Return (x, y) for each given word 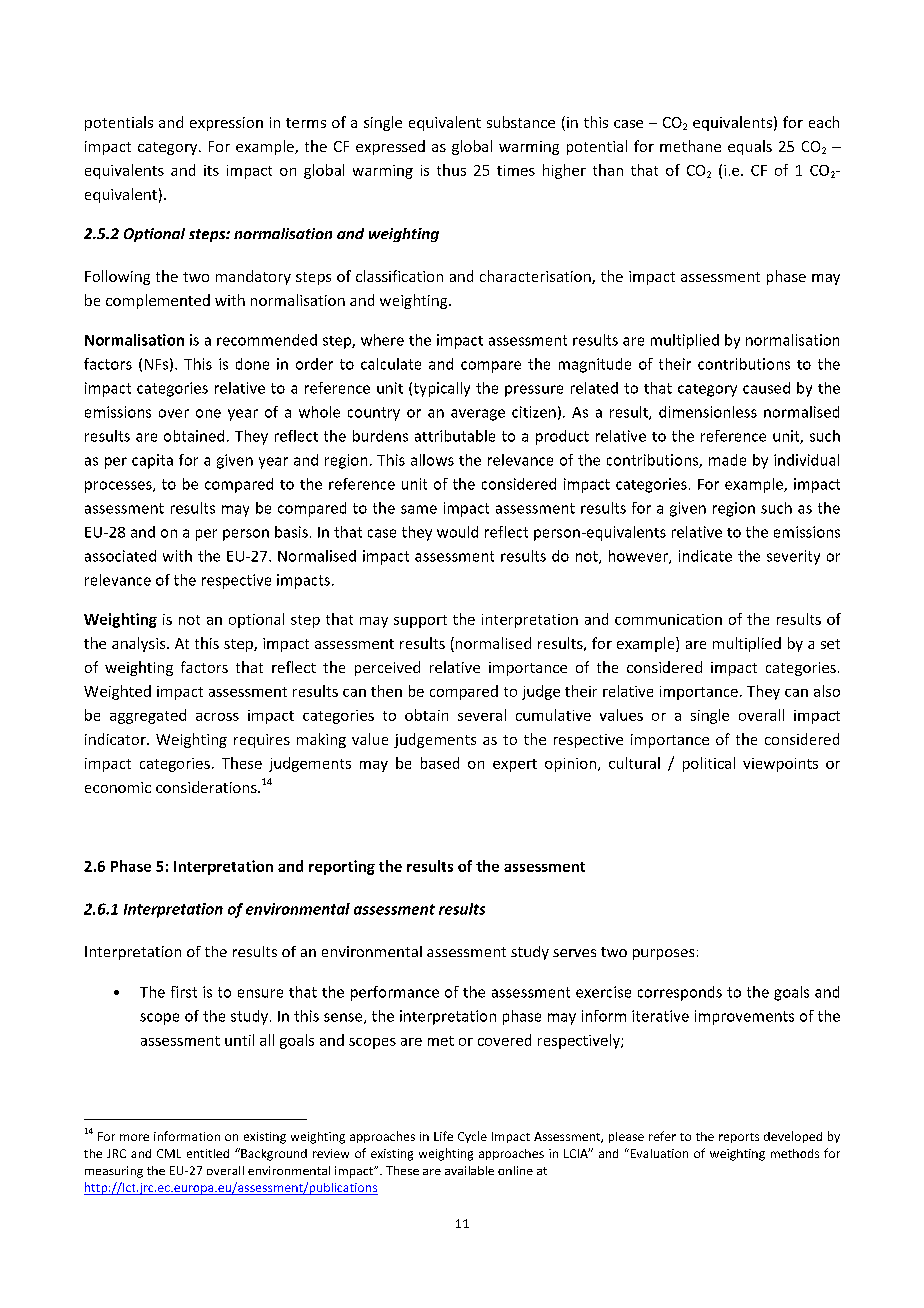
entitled (208, 1153)
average (478, 415)
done (252, 364)
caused (766, 388)
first (184, 992)
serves (574, 953)
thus (451, 170)
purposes (663, 954)
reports (739, 1138)
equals (750, 147)
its (211, 170)
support (420, 621)
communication (668, 619)
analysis (140, 644)
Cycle (472, 1137)
